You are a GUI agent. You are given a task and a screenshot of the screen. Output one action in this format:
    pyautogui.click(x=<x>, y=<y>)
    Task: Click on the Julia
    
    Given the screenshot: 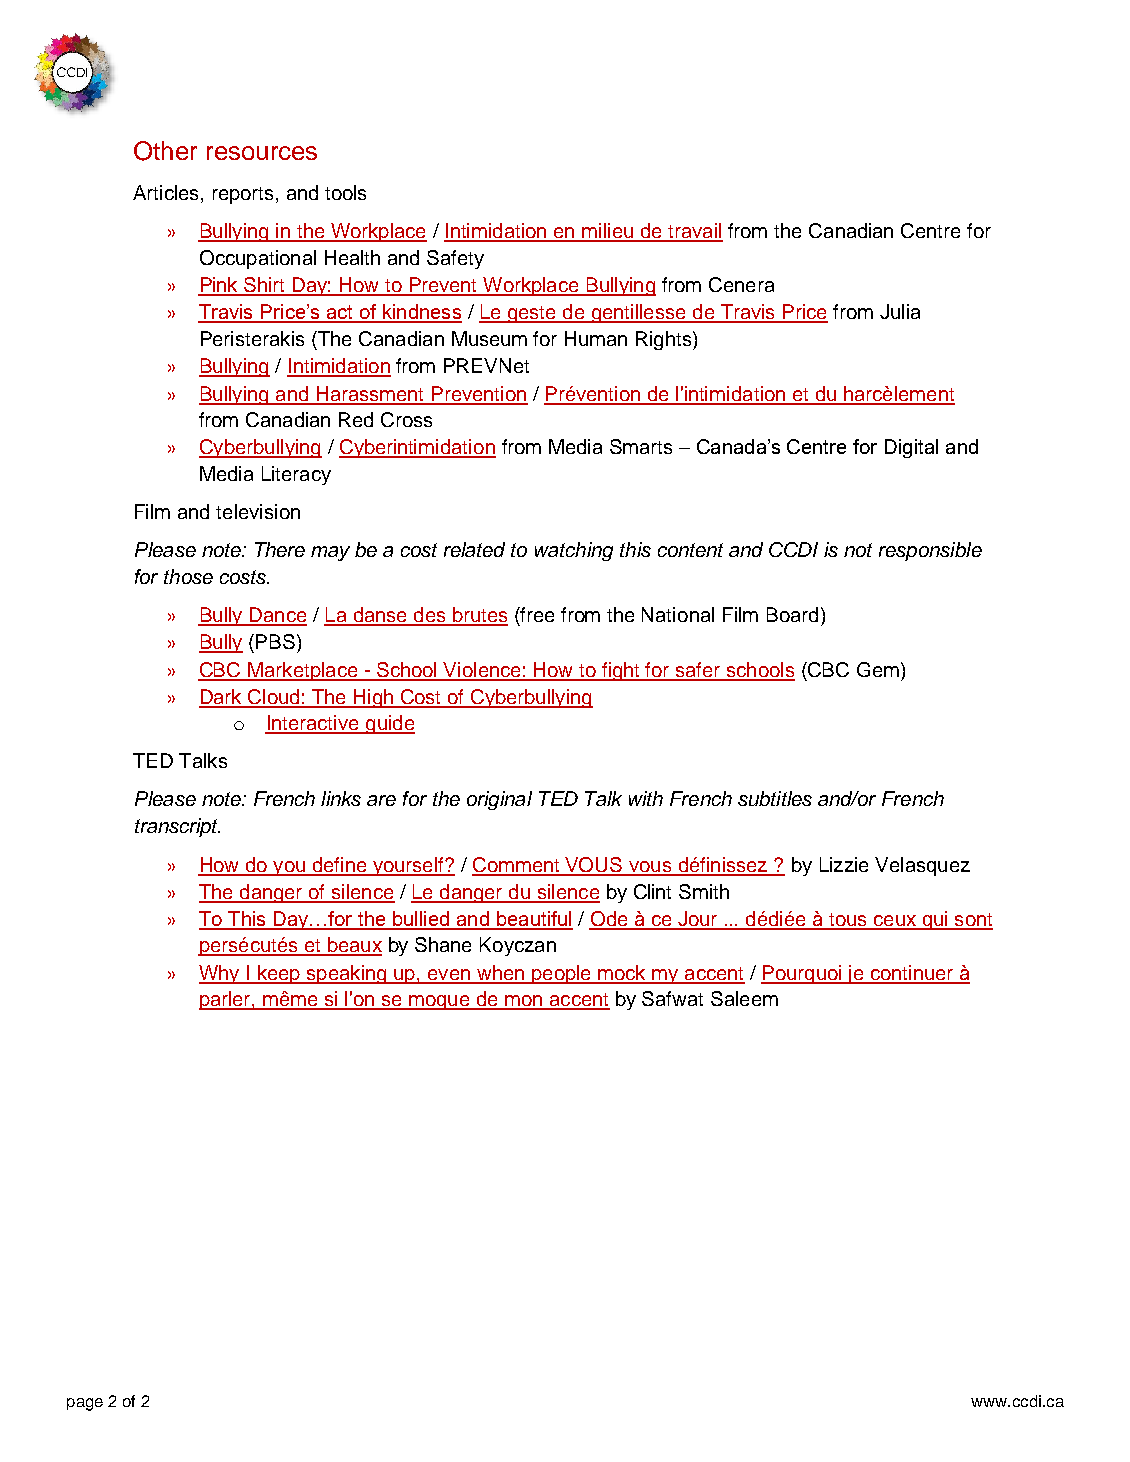 What is the action you would take?
    pyautogui.click(x=900, y=311)
